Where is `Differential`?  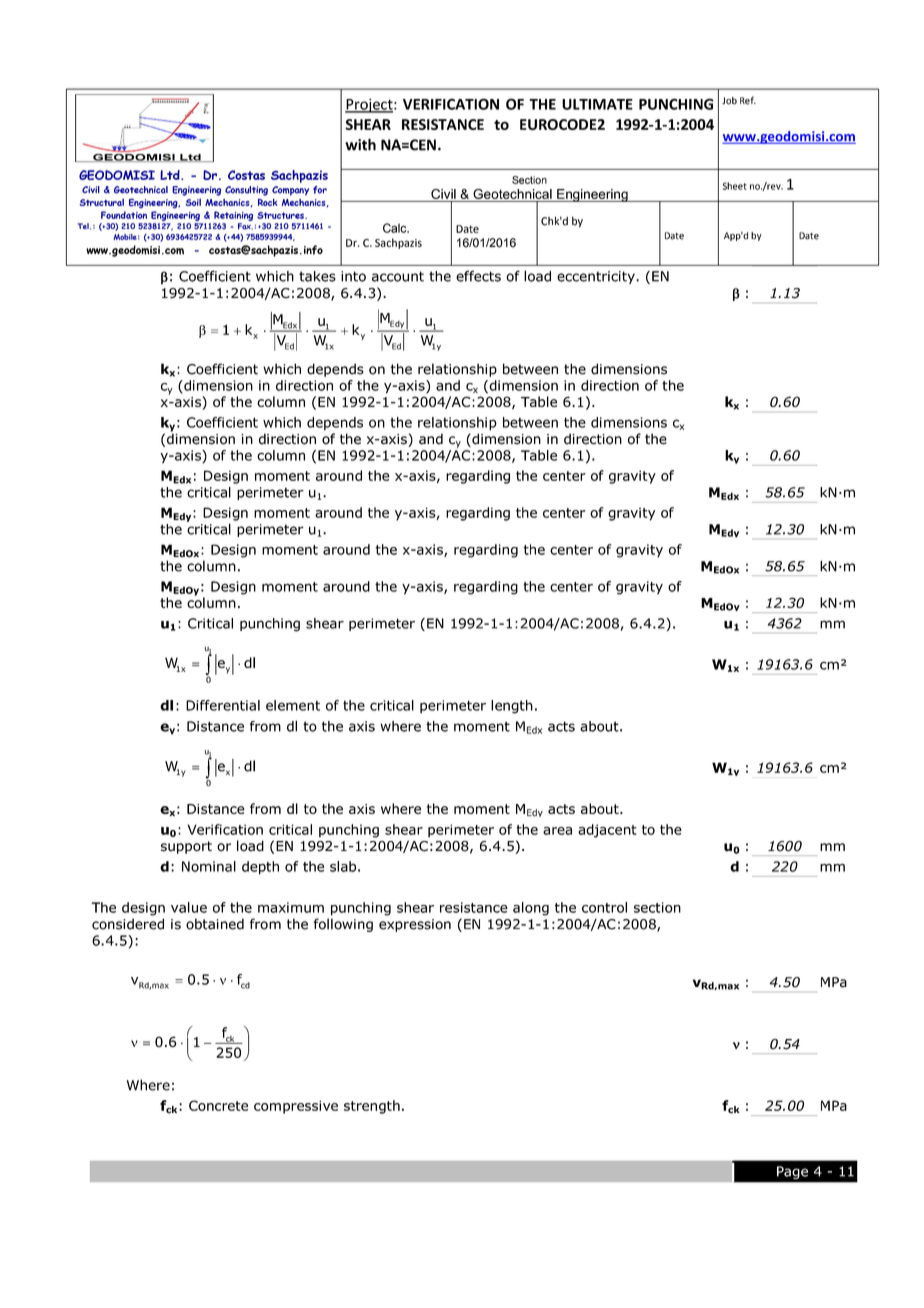
Differential is located at coordinates (223, 705).
